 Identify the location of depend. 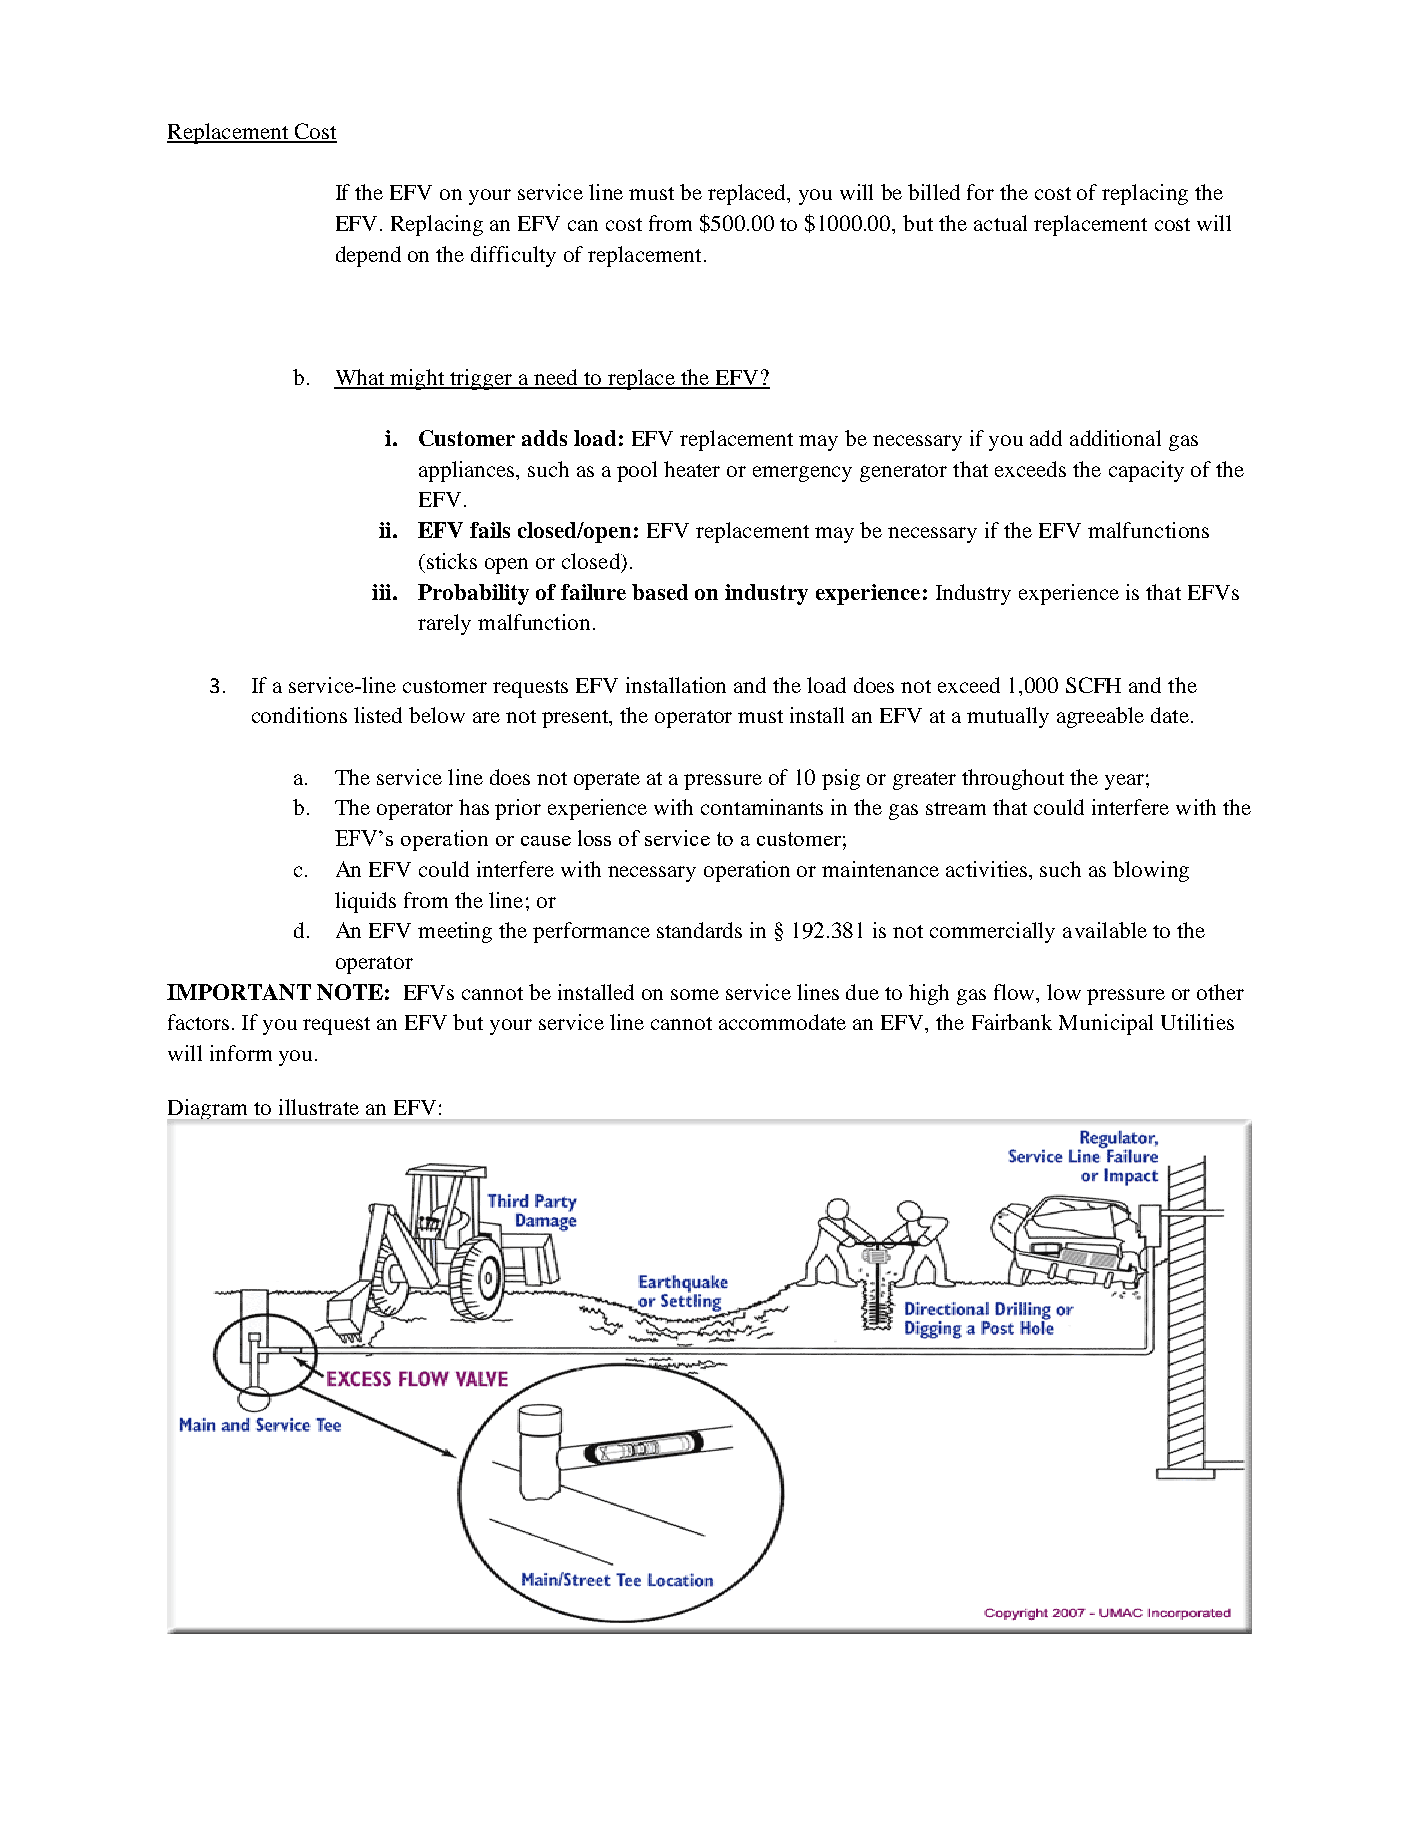
(368, 256).
